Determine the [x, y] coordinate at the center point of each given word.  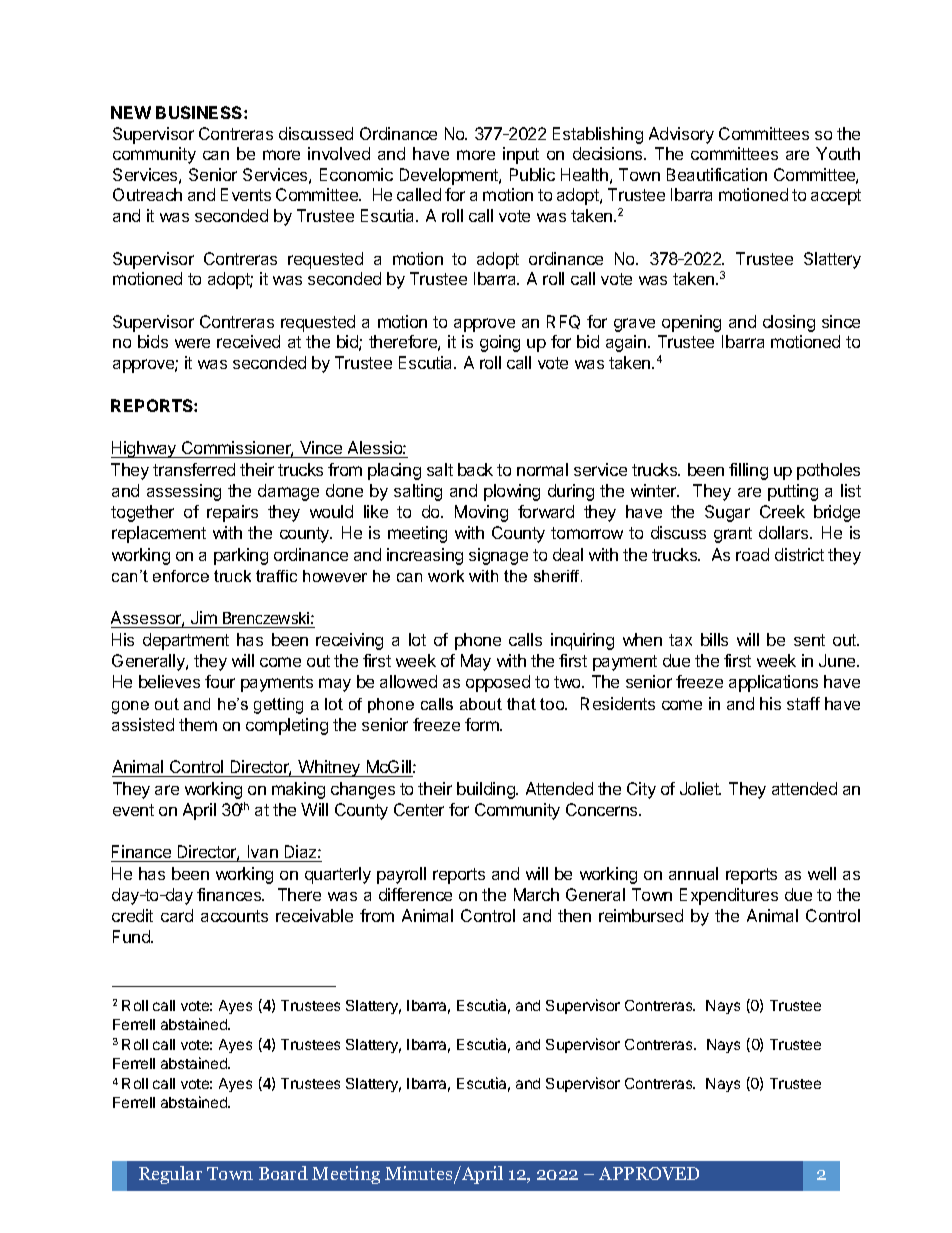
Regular [170, 1175]
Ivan [263, 851]
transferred [194, 469]
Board [283, 1173]
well [822, 873]
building [487, 790]
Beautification [717, 174]
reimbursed [641, 915]
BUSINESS [200, 112]
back [475, 469]
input [521, 155]
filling [748, 471]
